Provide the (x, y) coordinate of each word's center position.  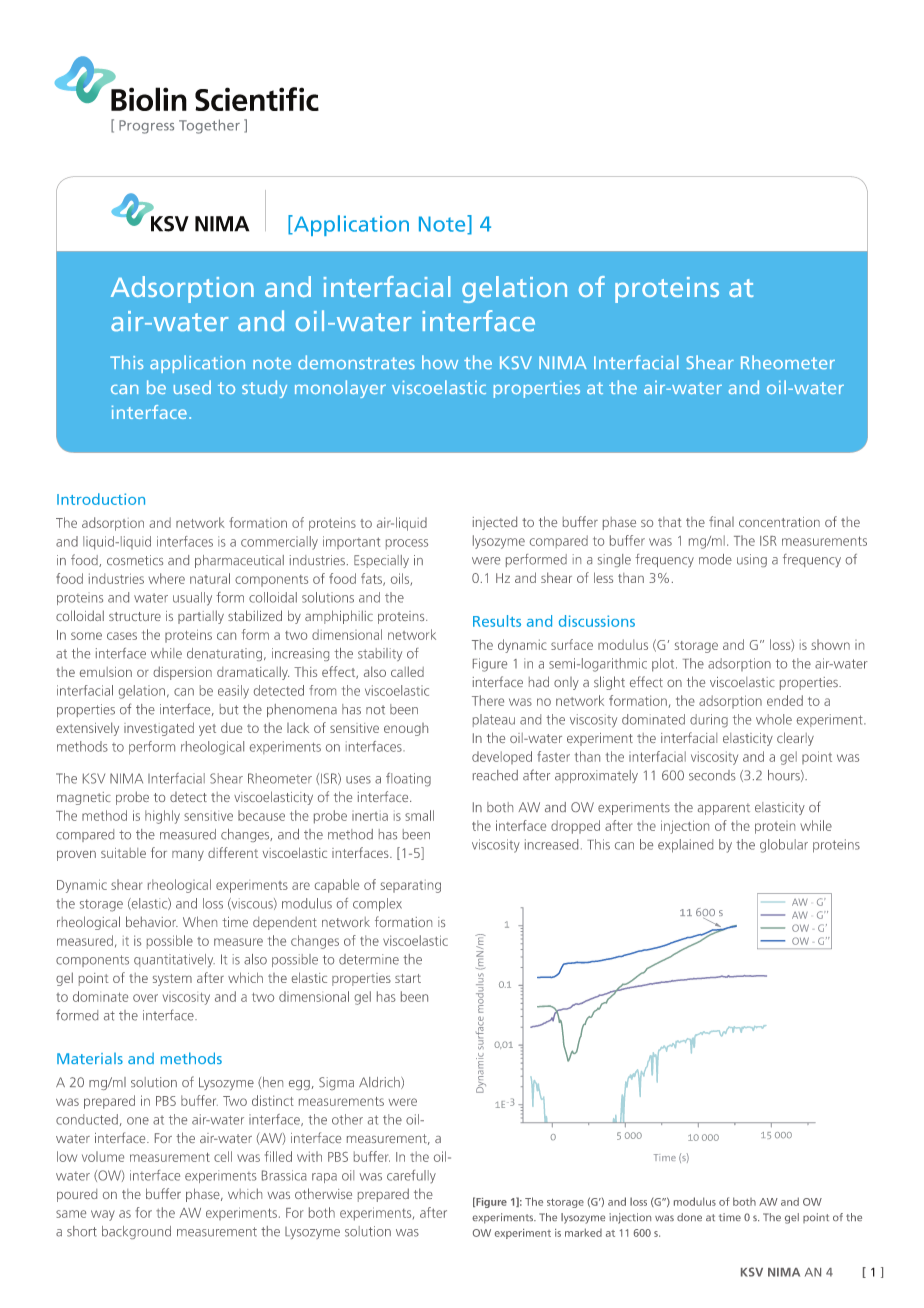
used (192, 387)
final (721, 521)
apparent (724, 809)
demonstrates (356, 362)
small (419, 815)
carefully (411, 1177)
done (689, 1217)
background (136, 1232)
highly (162, 817)
